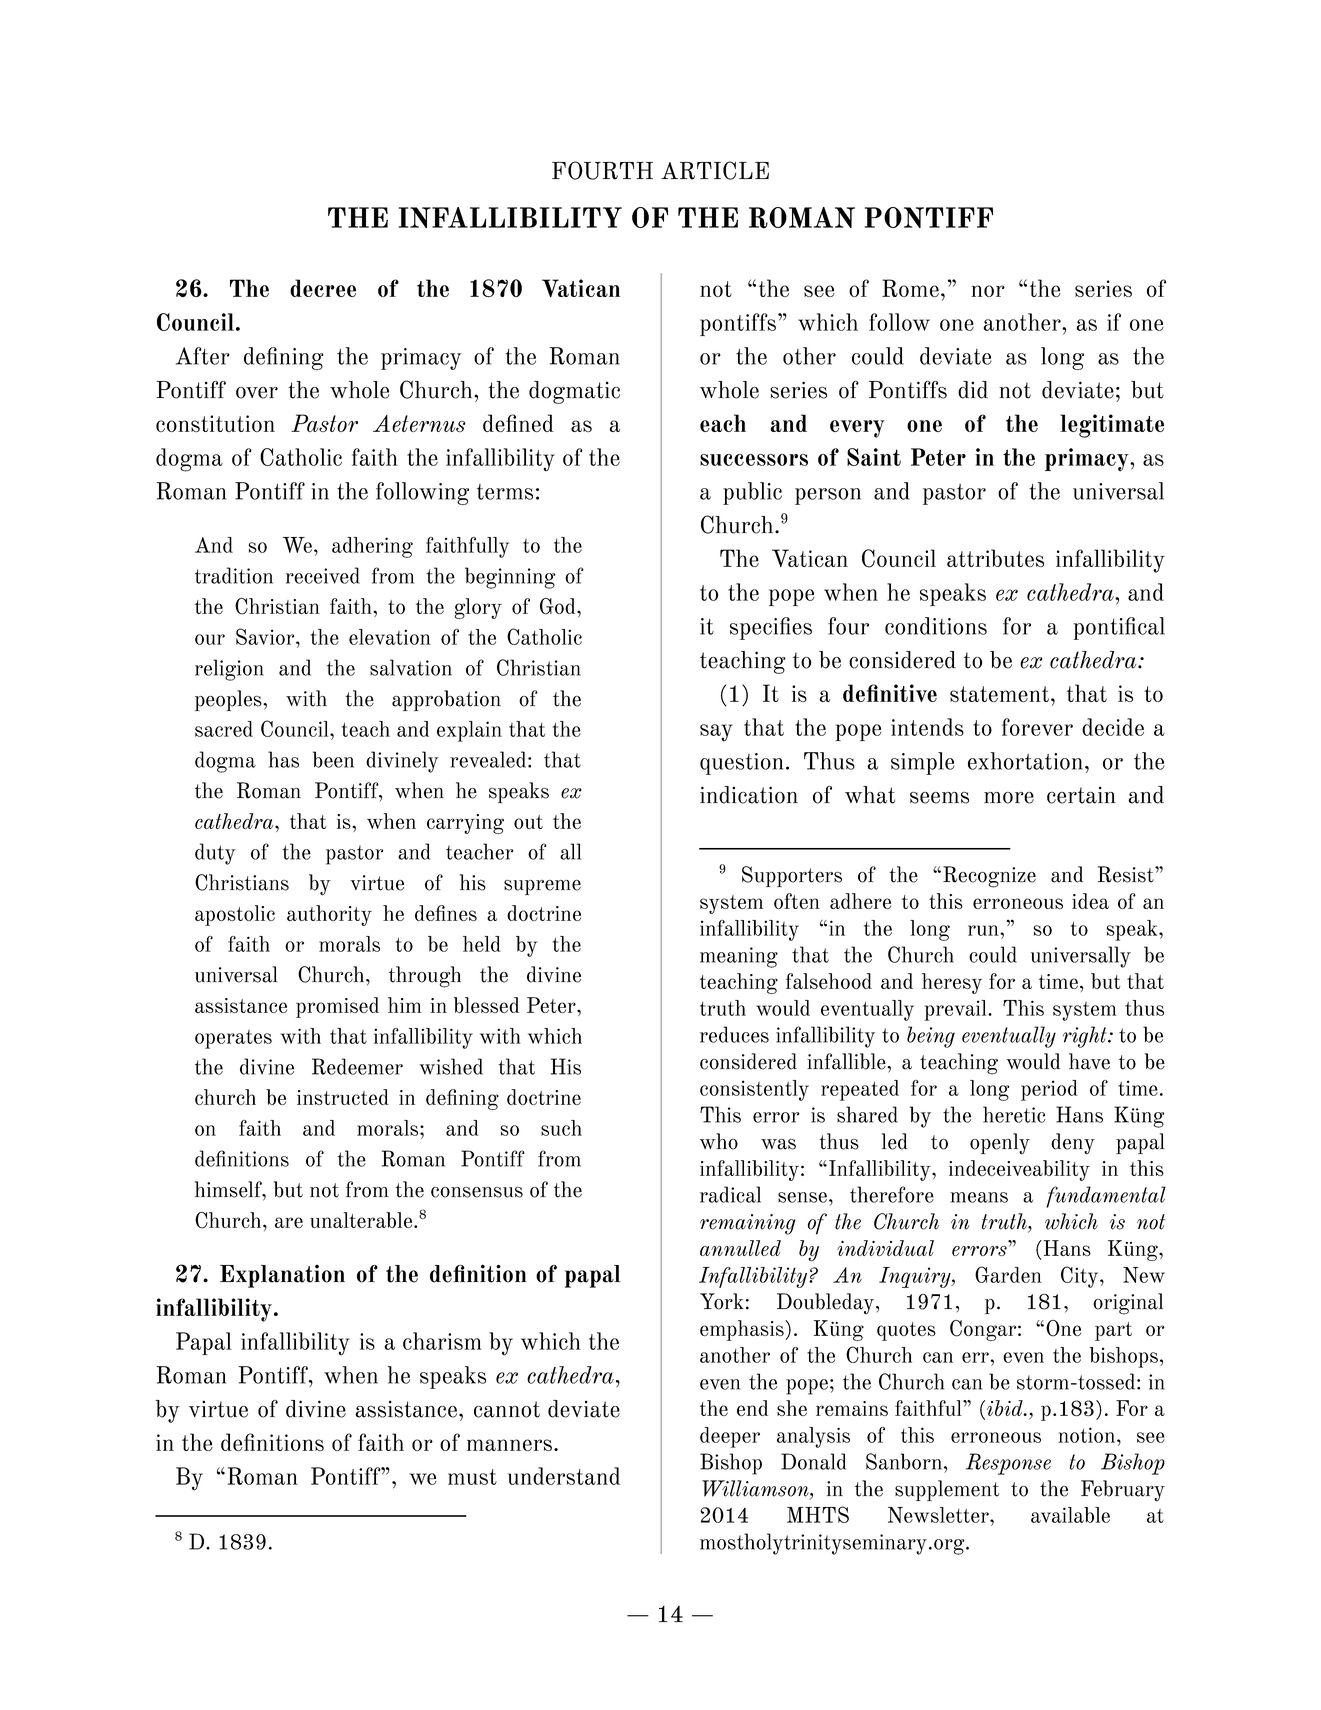 The image size is (1321, 1710). What do you see at coordinates (988, 291) in the page?
I see `nor` at bounding box center [988, 291].
